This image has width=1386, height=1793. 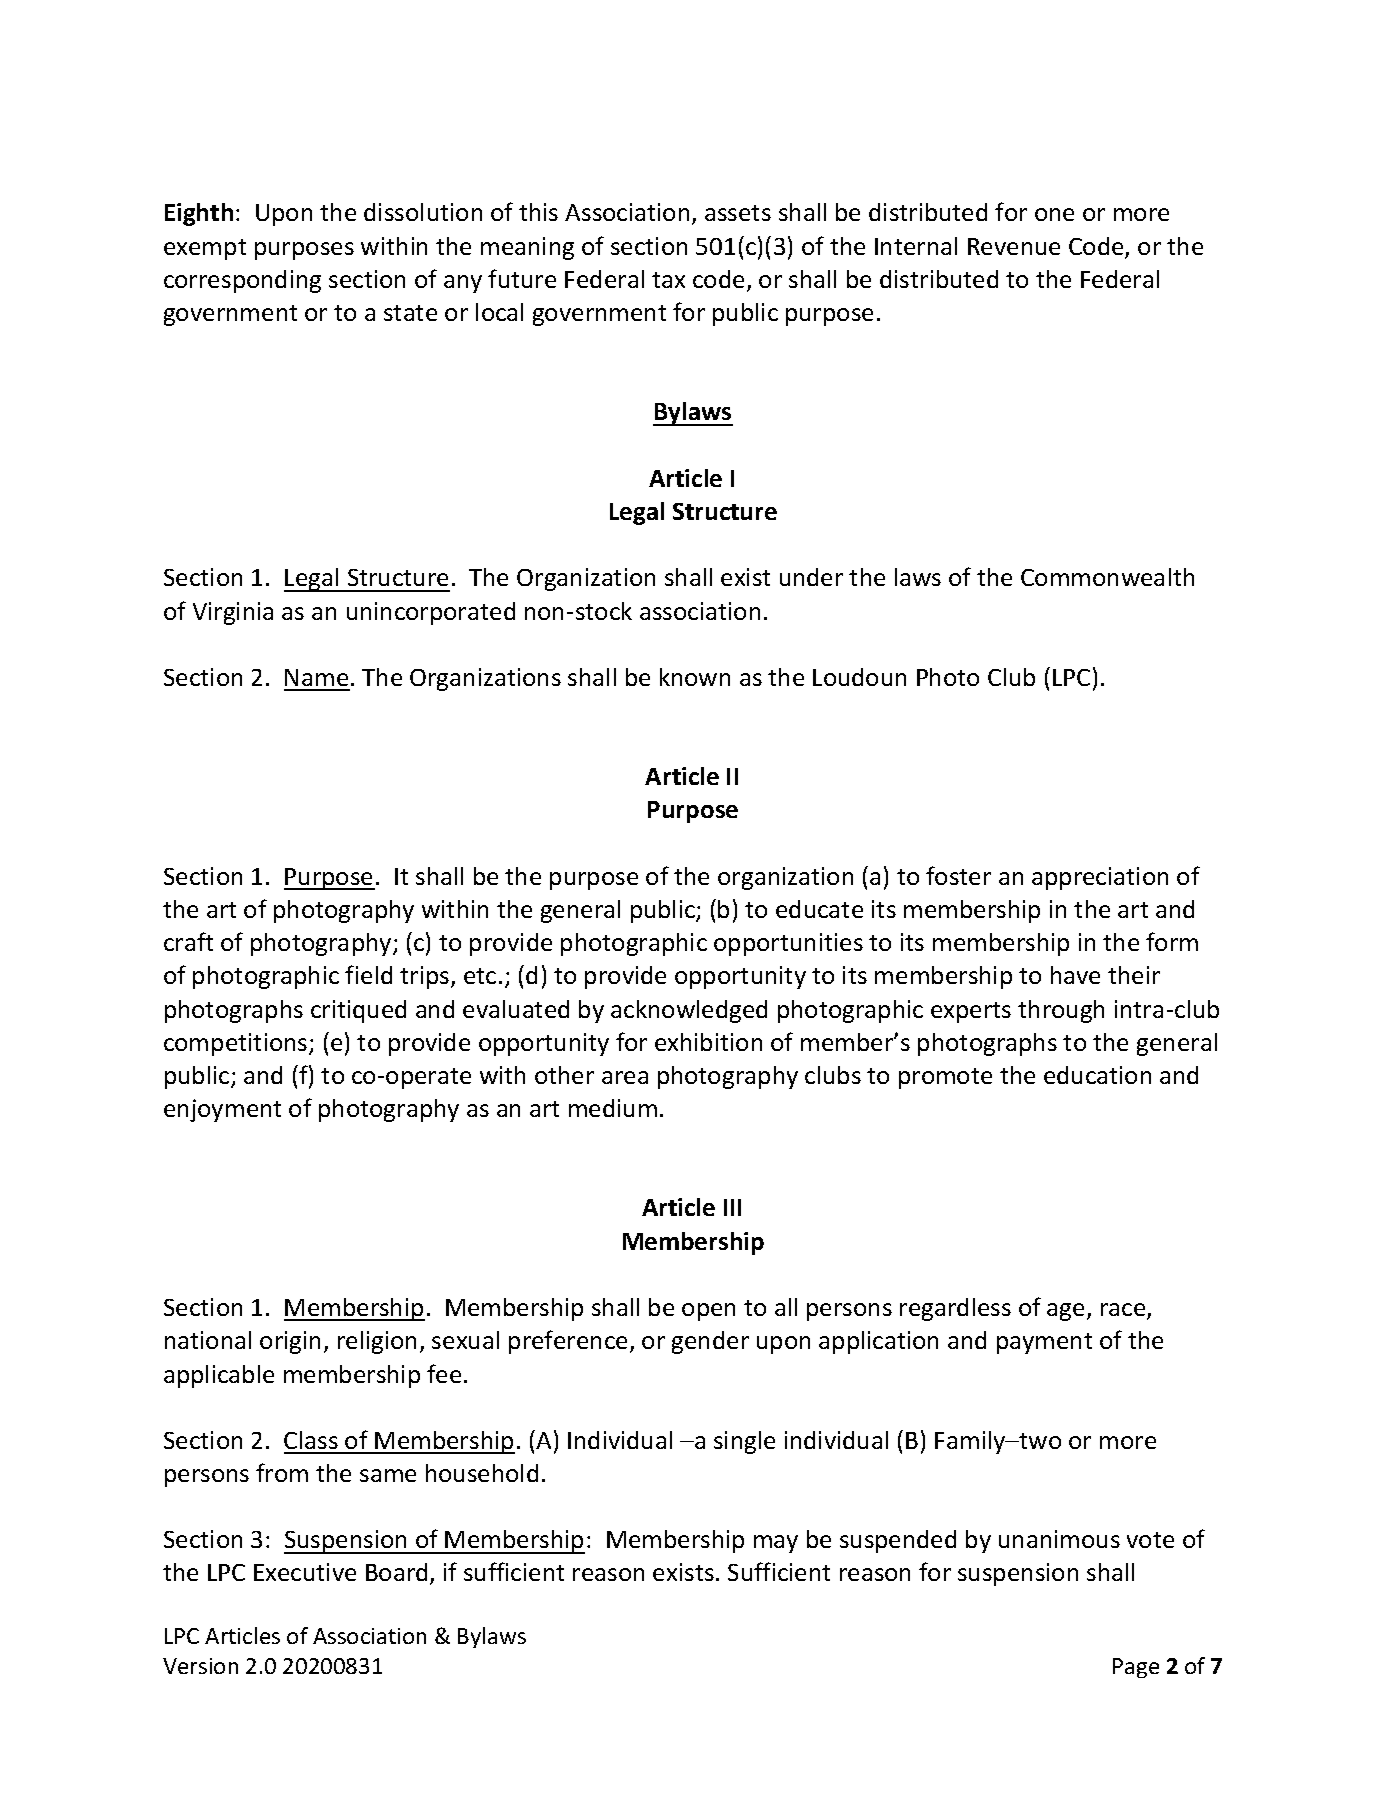 What do you see at coordinates (1107, 577) in the image?
I see `Commonwealth` at bounding box center [1107, 577].
